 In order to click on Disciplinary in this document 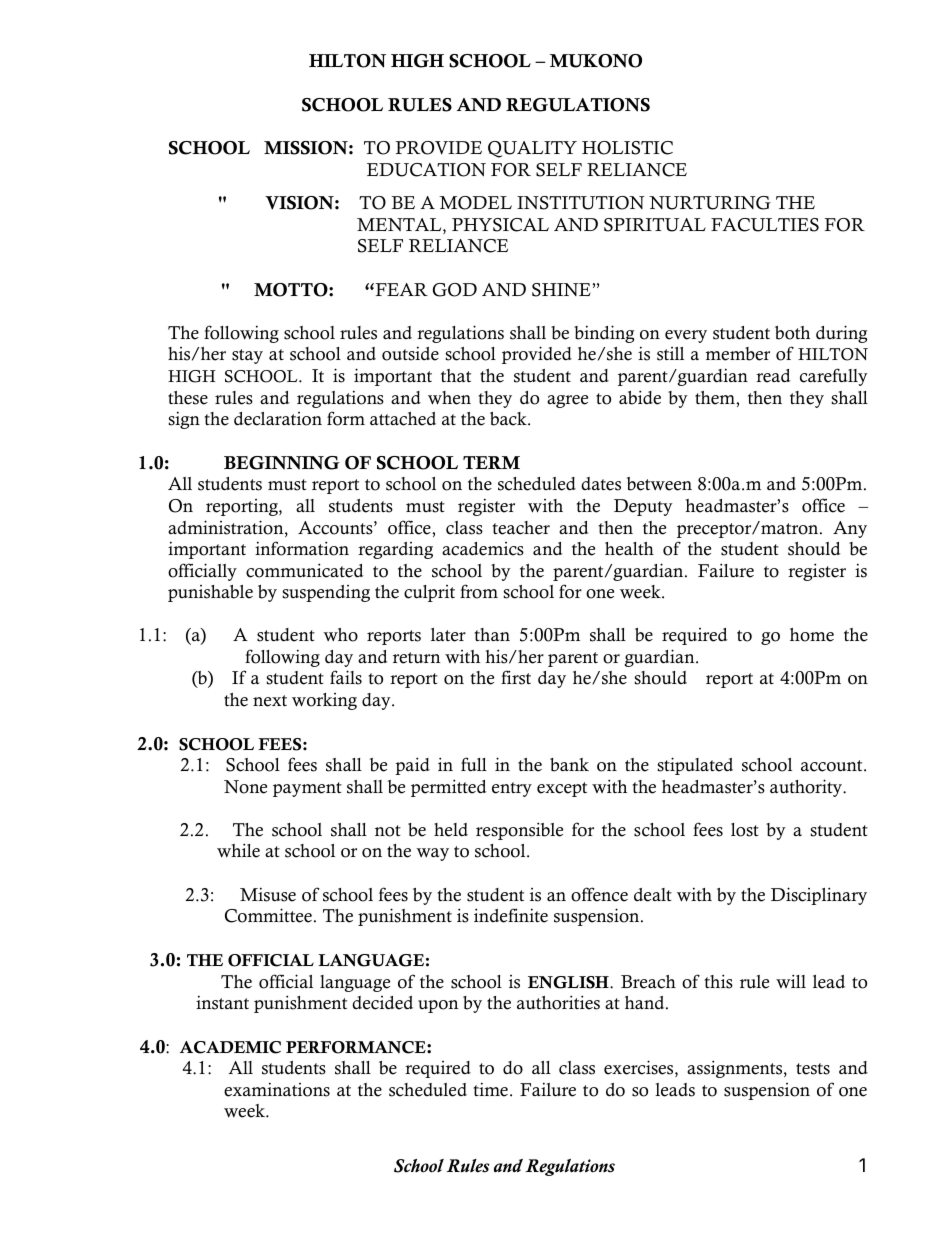, I will do `click(819, 896)`.
